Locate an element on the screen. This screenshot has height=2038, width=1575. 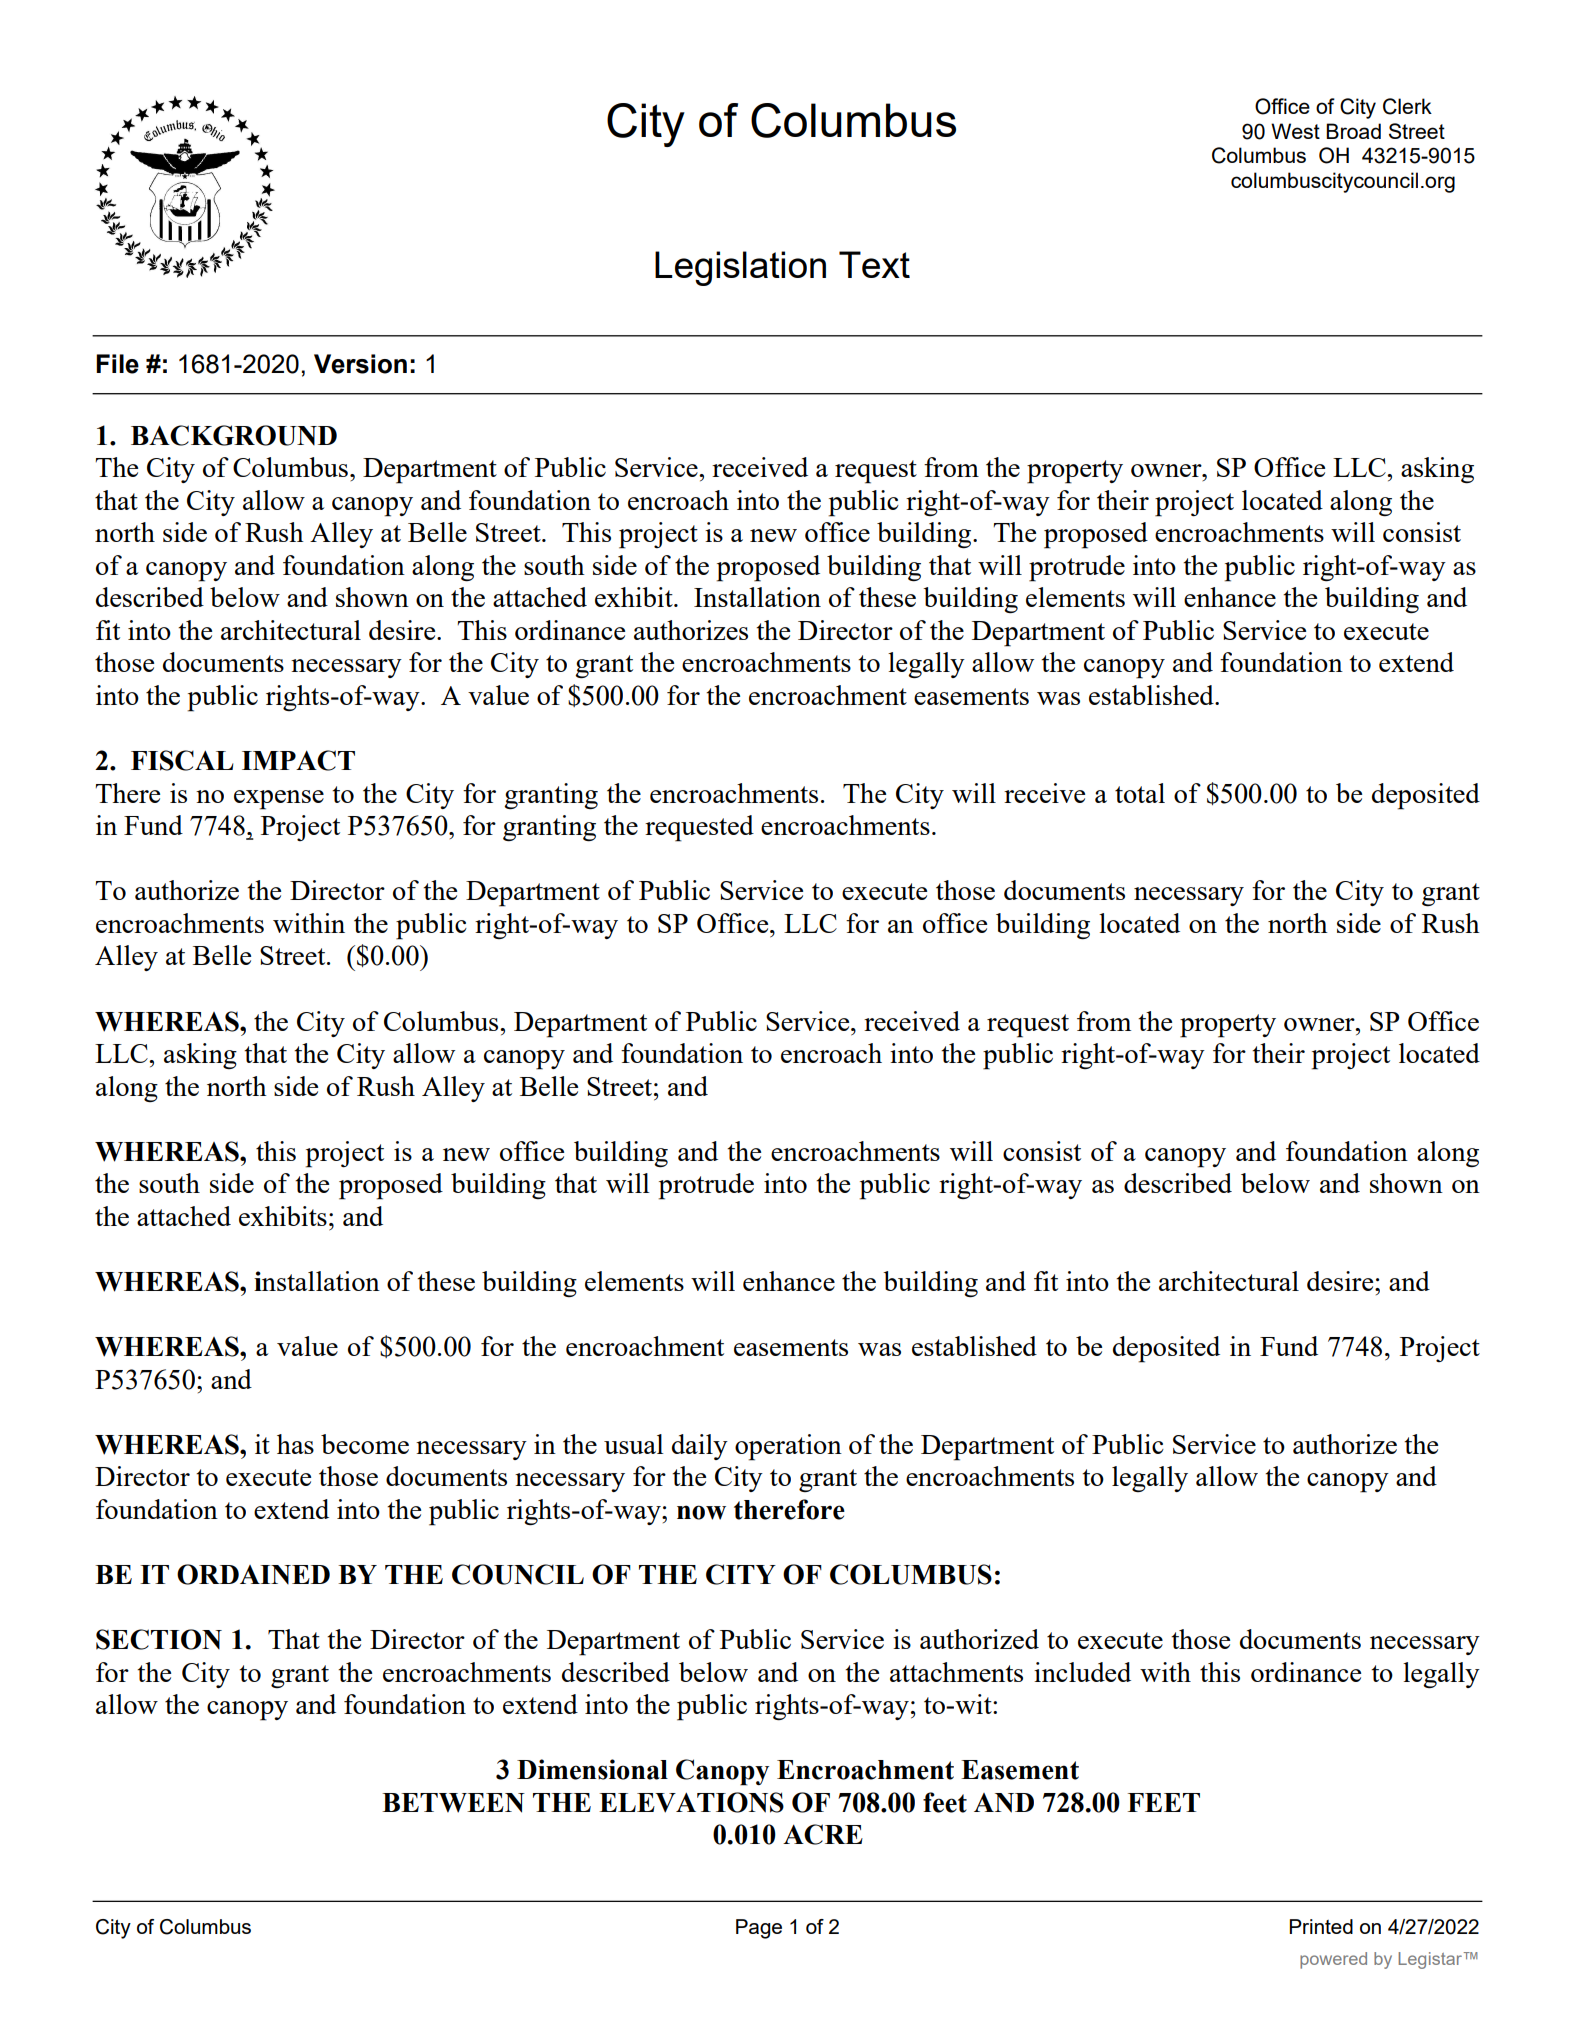
Version is located at coordinates (360, 364).
